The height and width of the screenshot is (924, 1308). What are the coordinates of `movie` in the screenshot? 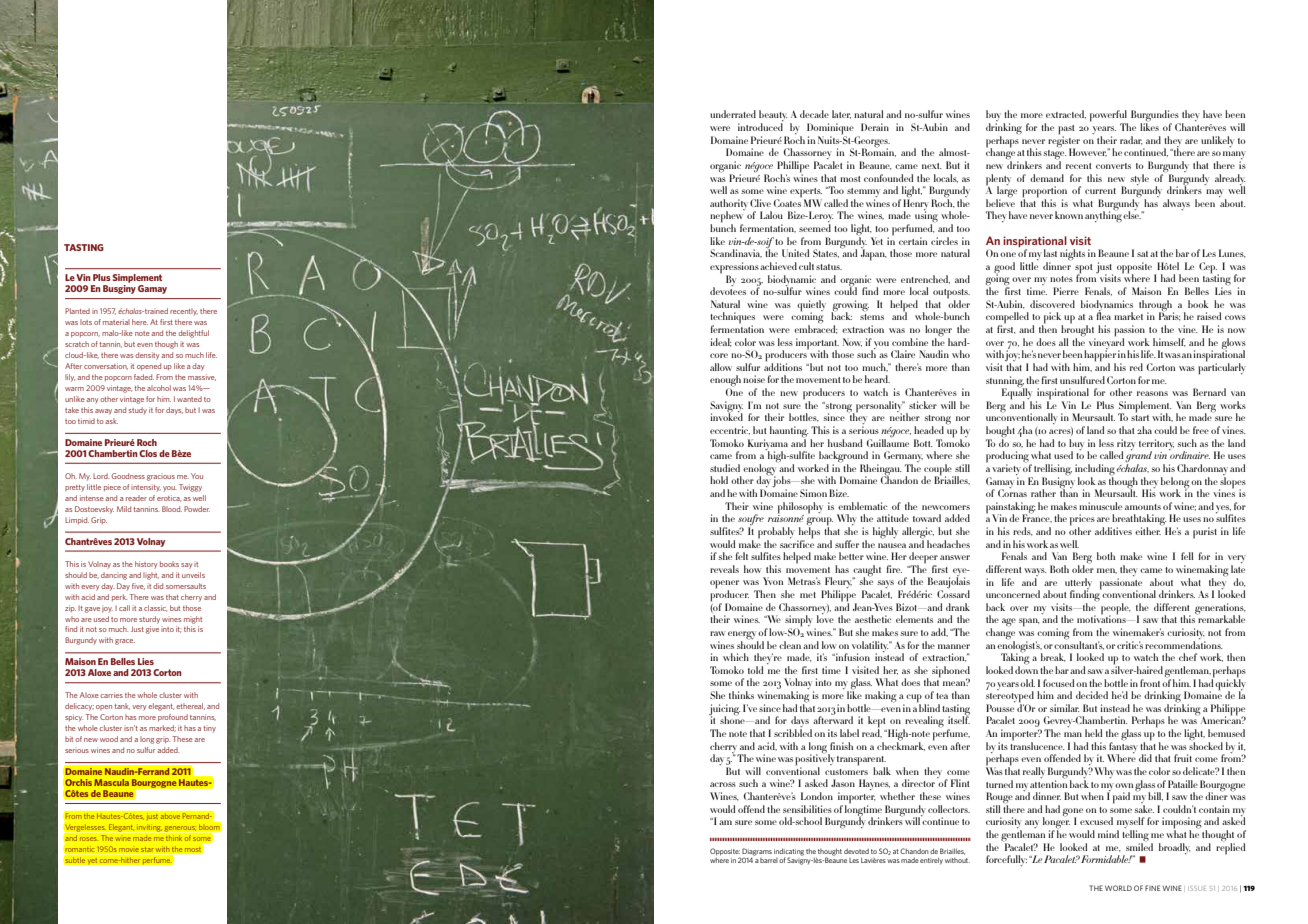 It's located at (129, 850).
